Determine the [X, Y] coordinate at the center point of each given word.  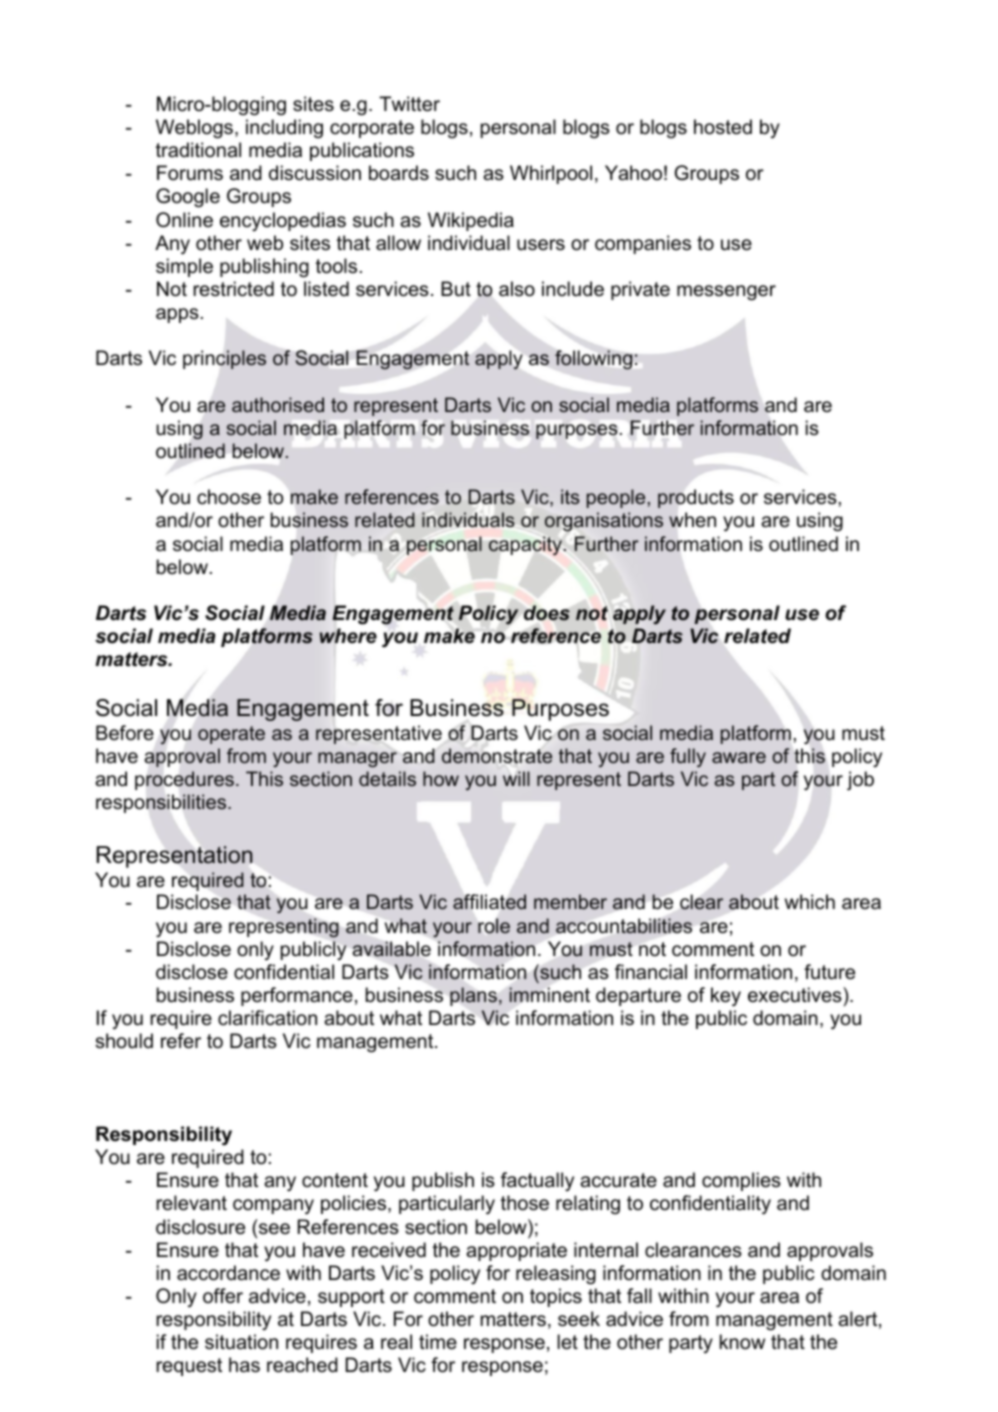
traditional [198, 150]
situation [241, 1342]
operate [231, 735]
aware [739, 757]
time [438, 1342]
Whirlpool [551, 174]
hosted [723, 127]
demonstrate [497, 756]
